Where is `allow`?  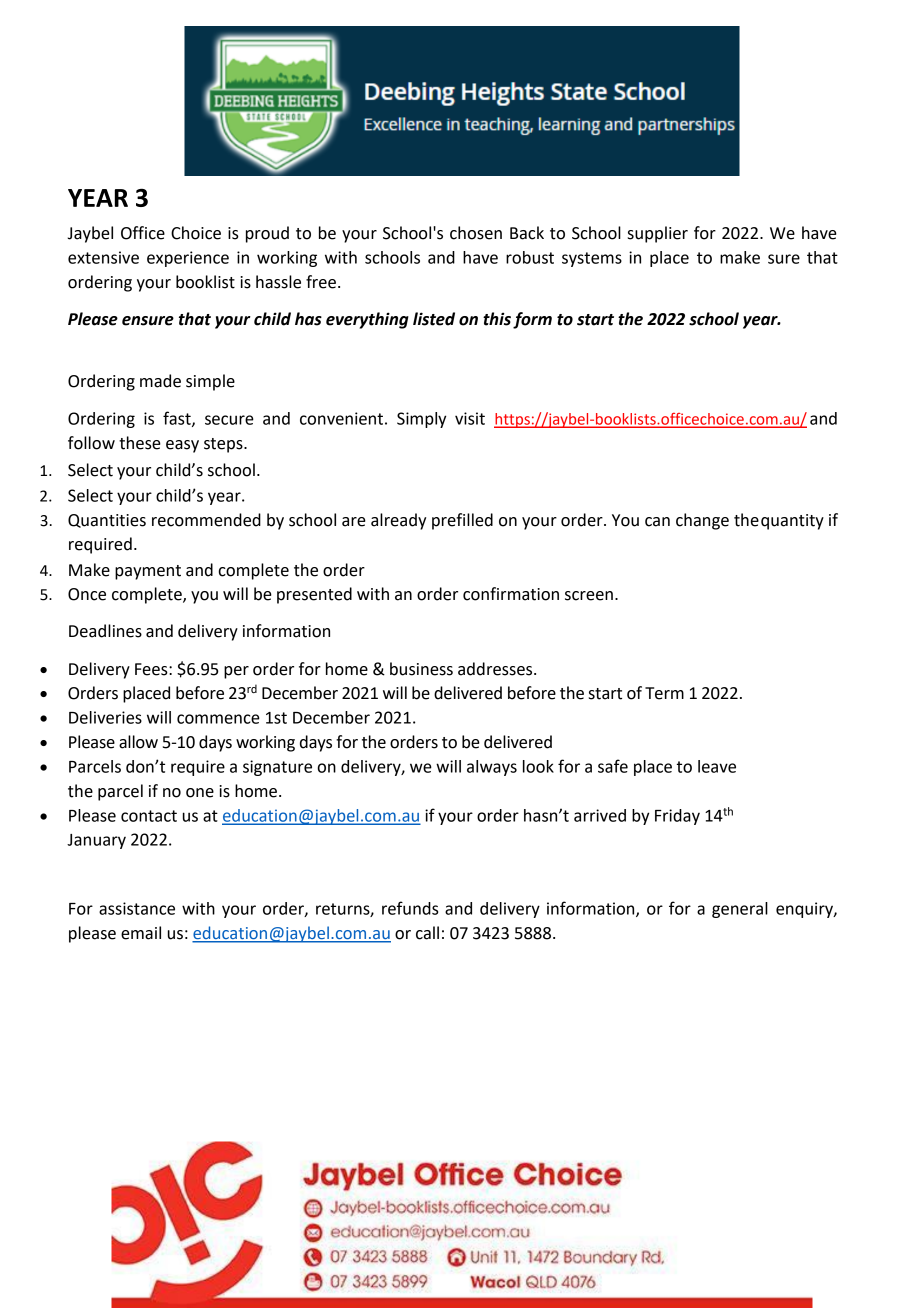 allow is located at coordinates (138, 742).
